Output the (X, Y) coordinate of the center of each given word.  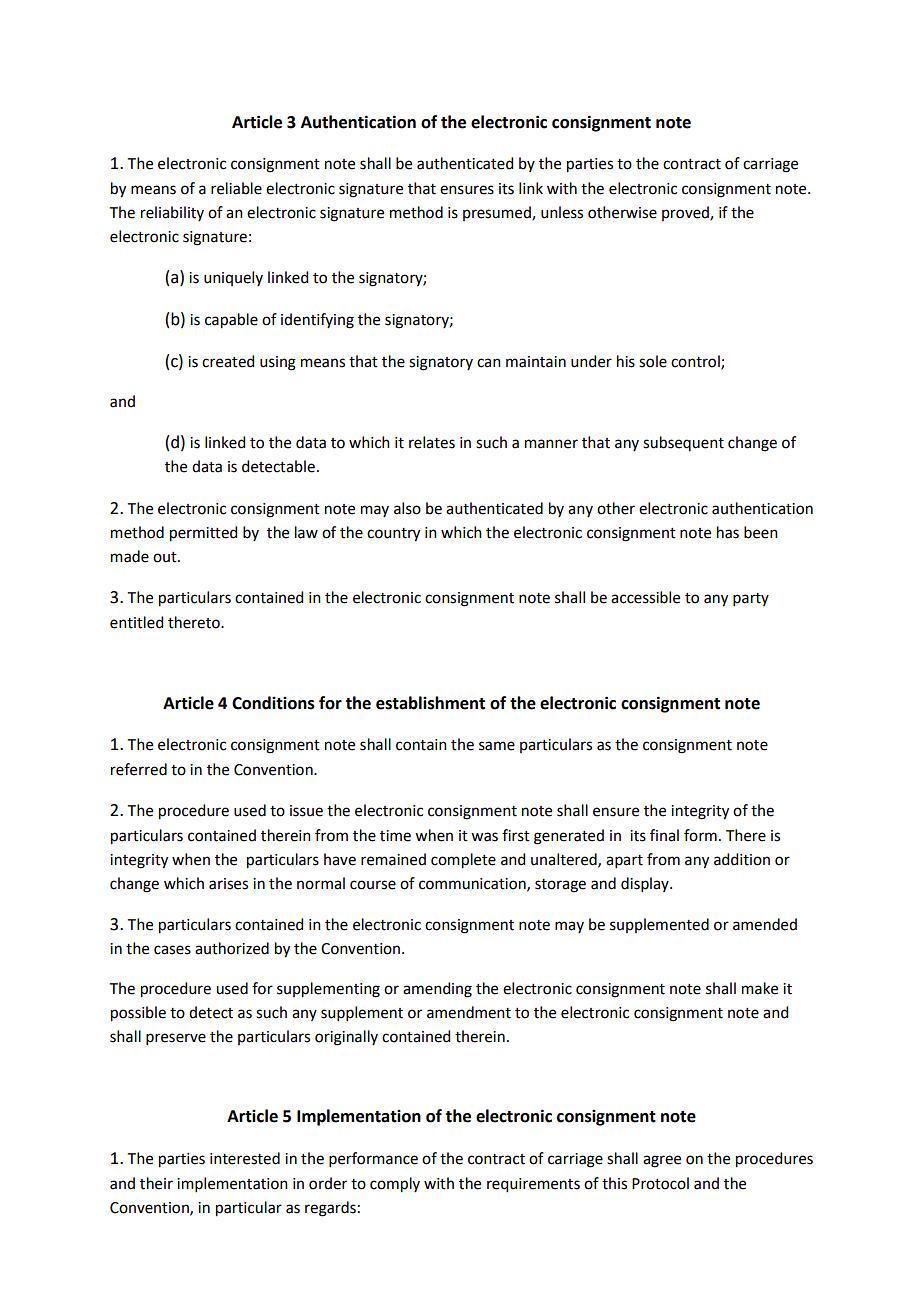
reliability (172, 213)
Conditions (273, 703)
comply (395, 1185)
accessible (645, 597)
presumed (498, 213)
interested (245, 1158)
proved (686, 213)
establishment (430, 703)
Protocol (660, 1183)
